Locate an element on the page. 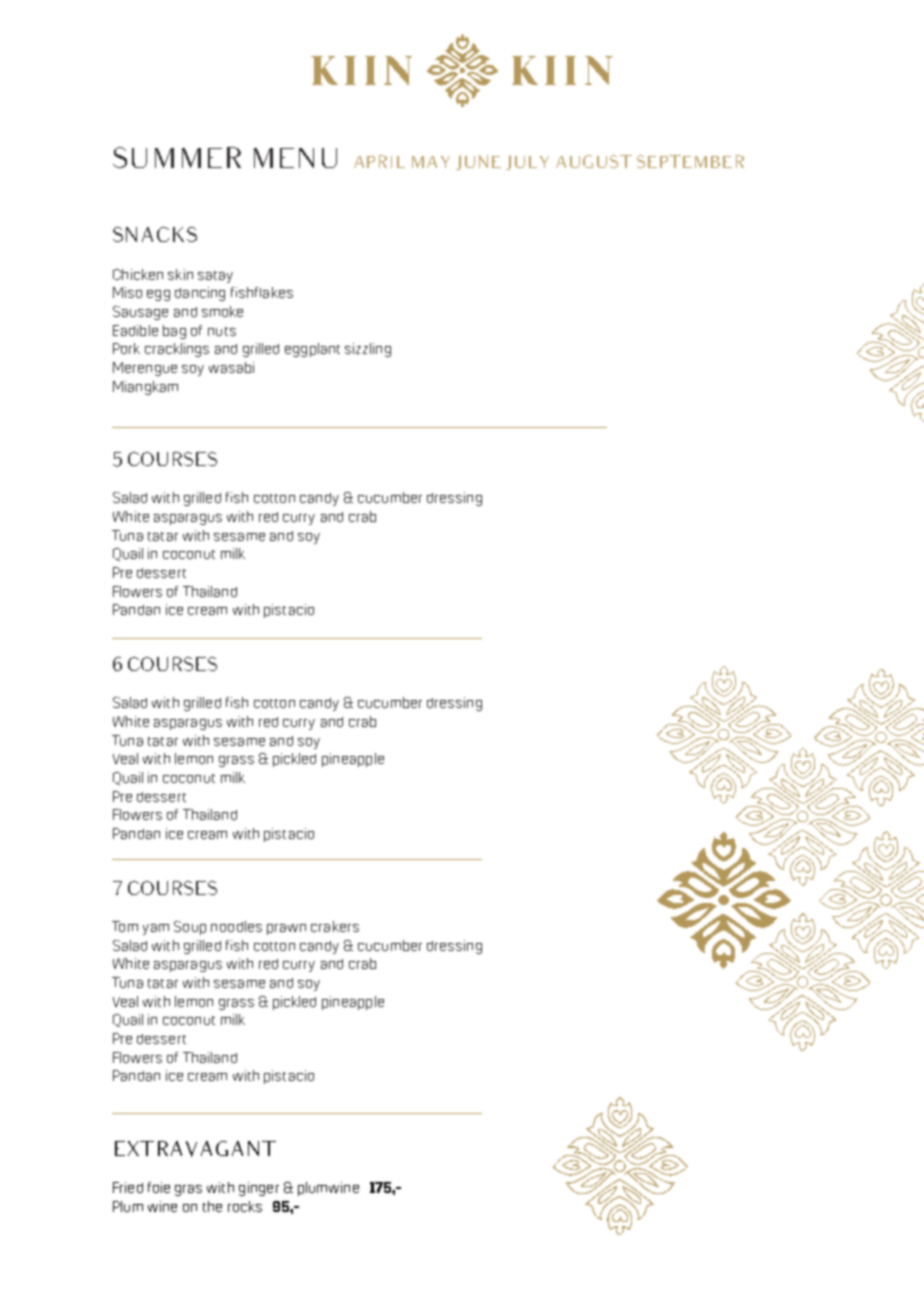 This document has height=1308, width=924. wasabi is located at coordinates (231, 367).
